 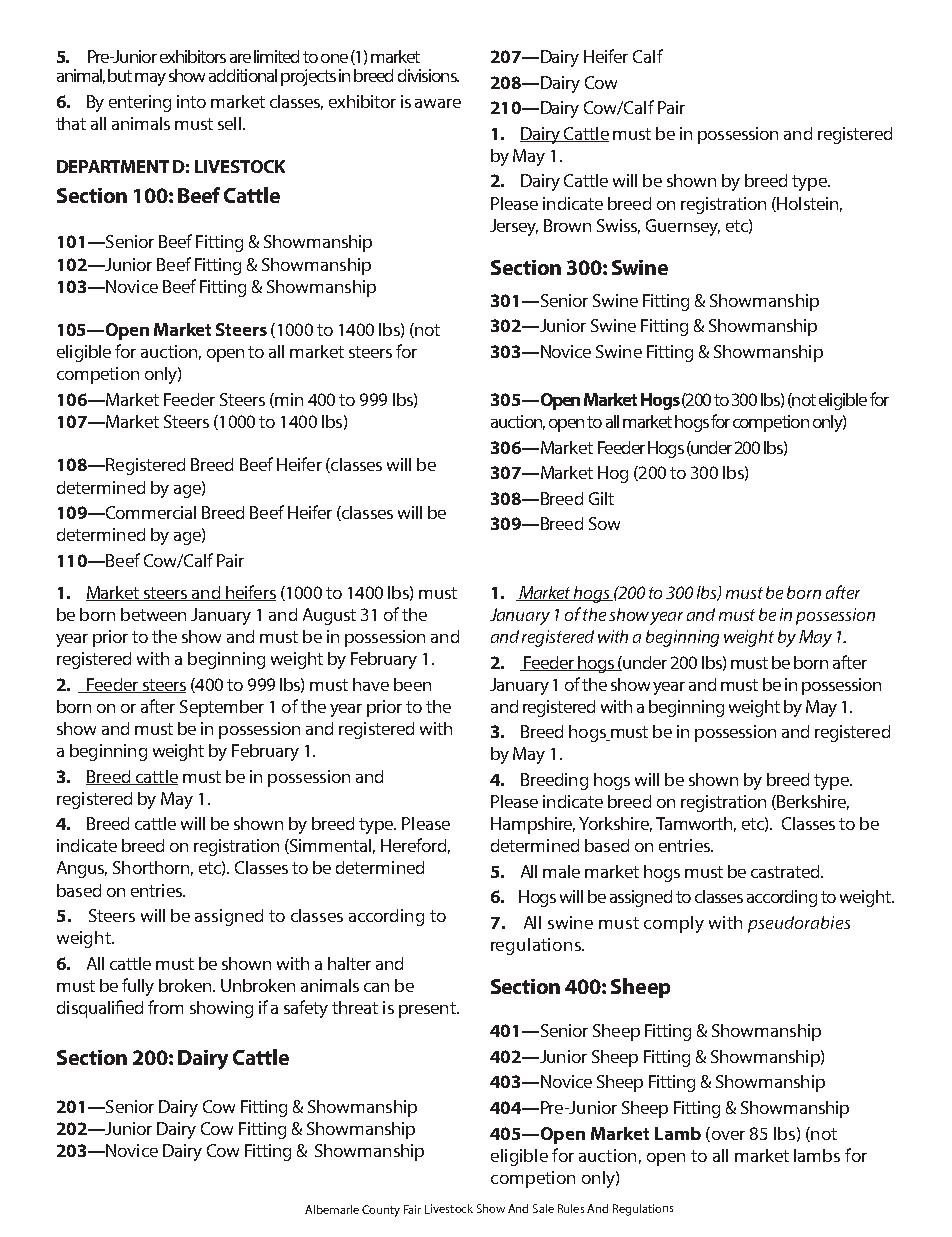 I want to click on Guernsey, so click(x=683, y=227).
